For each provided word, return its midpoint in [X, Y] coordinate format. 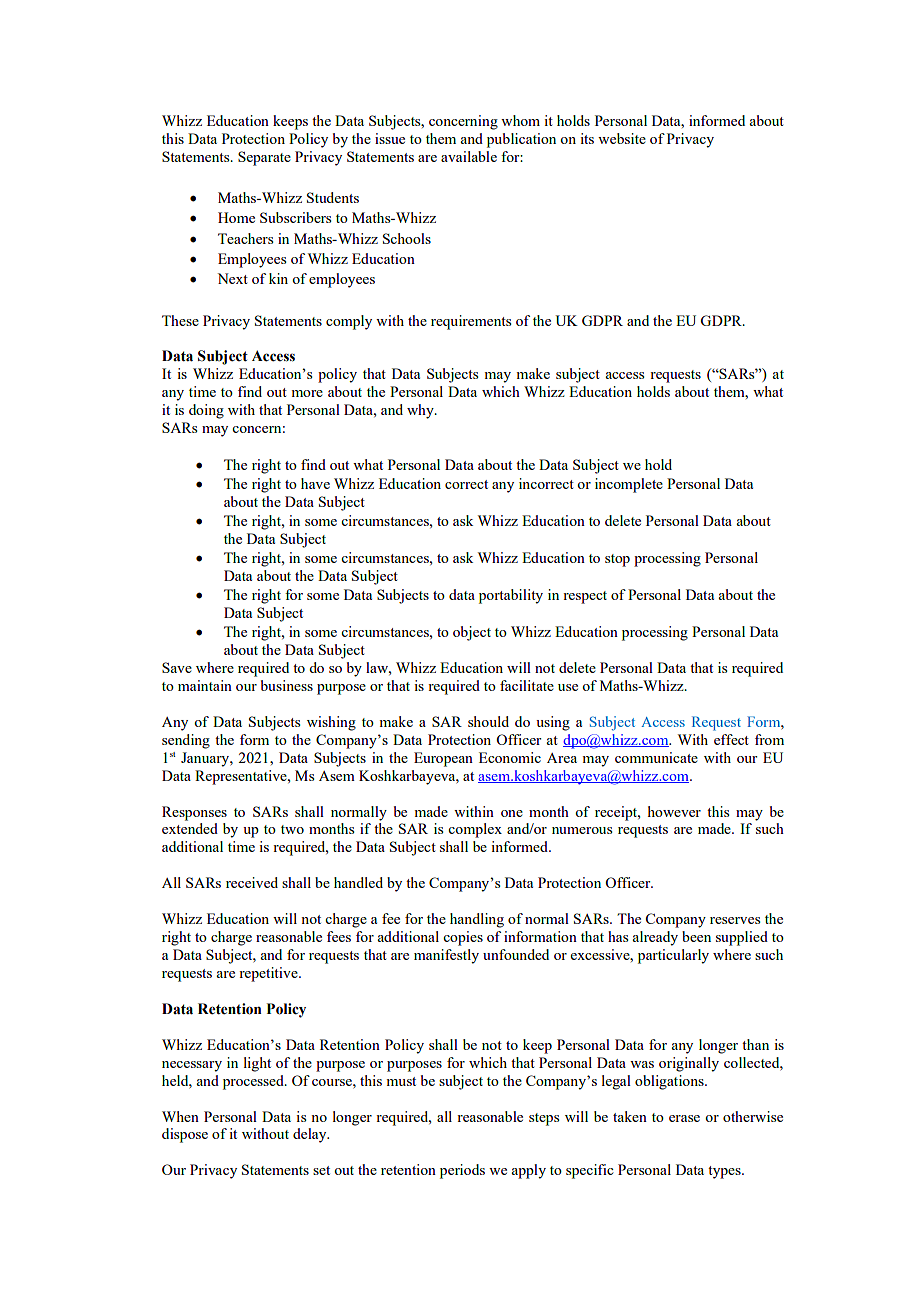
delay [311, 1135]
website [622, 138]
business [287, 685]
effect [731, 739]
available [469, 156]
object [472, 633]
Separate [264, 158]
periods [462, 1171]
